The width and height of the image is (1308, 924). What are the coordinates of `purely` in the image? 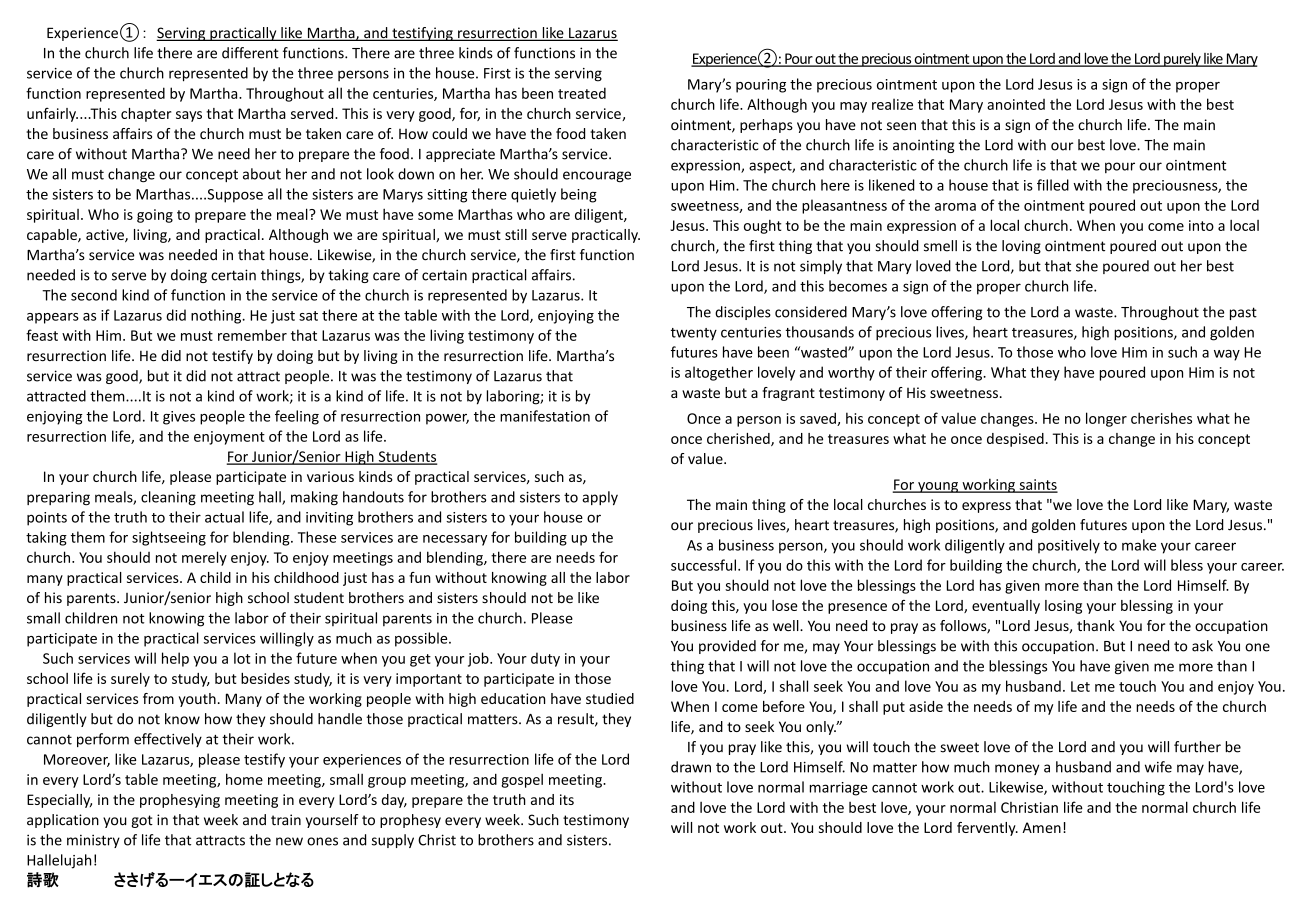 It's located at (1182, 59).
